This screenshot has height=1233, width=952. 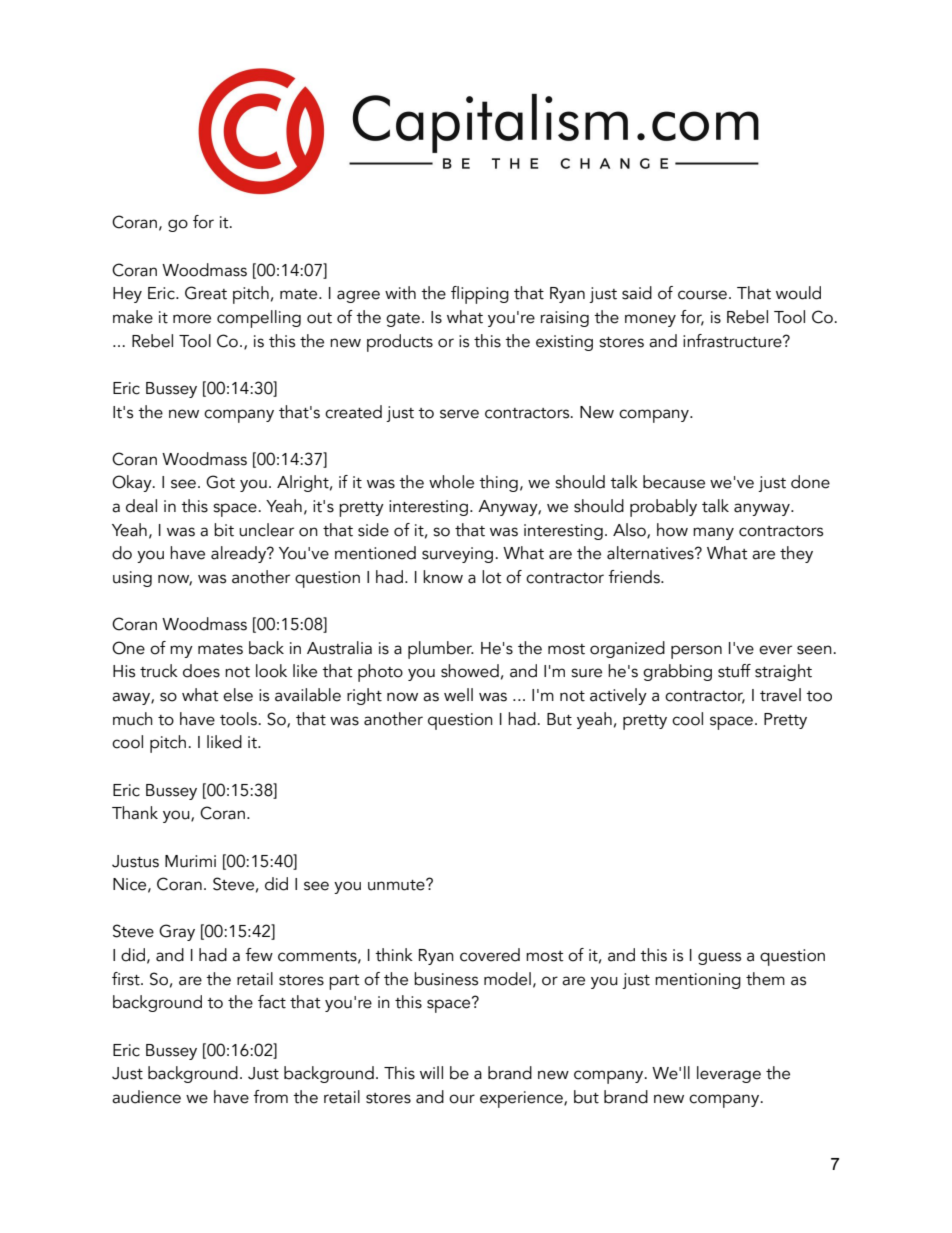 I want to click on many, so click(x=713, y=533).
